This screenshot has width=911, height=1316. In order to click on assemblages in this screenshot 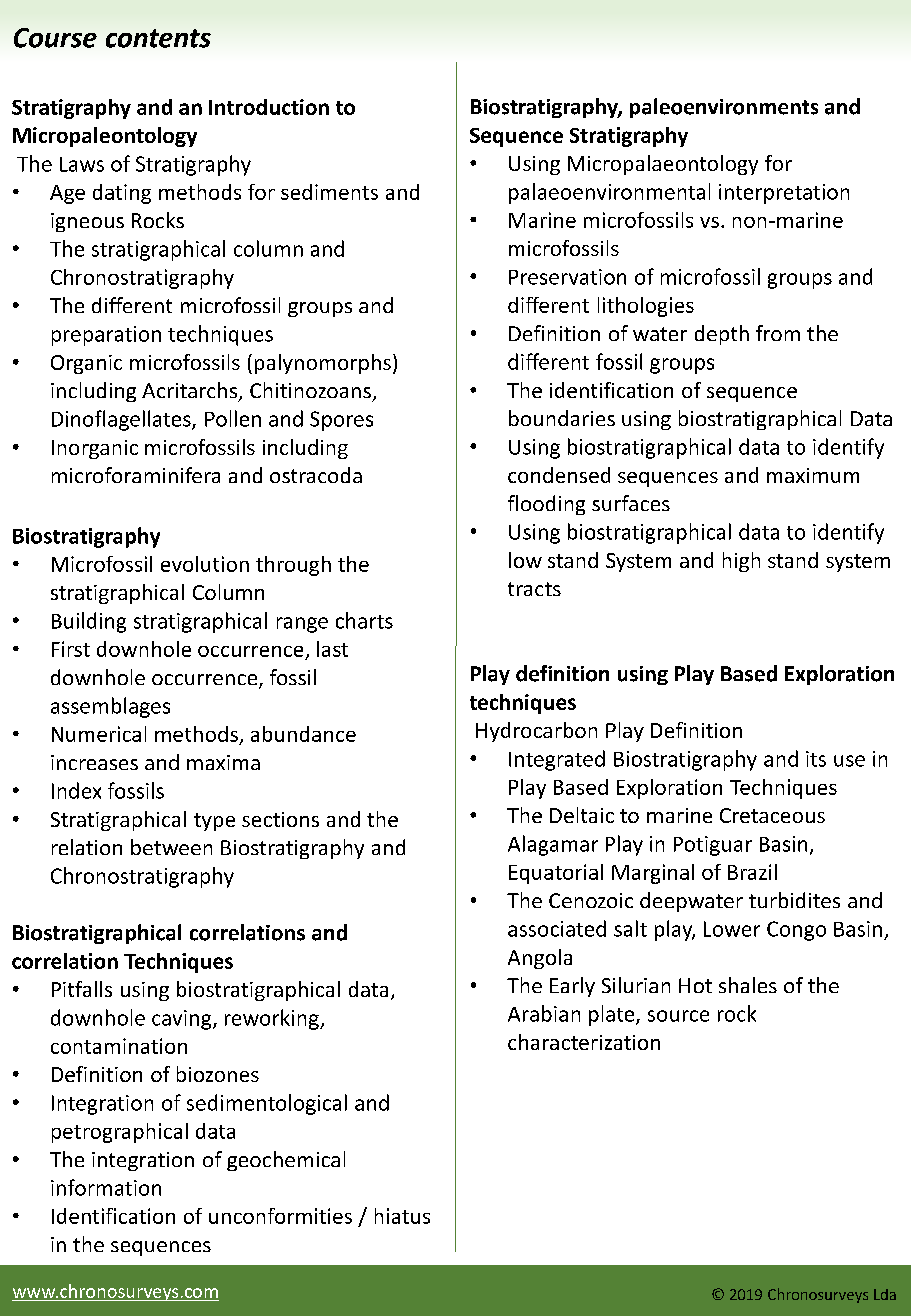, I will do `click(110, 707)`.
